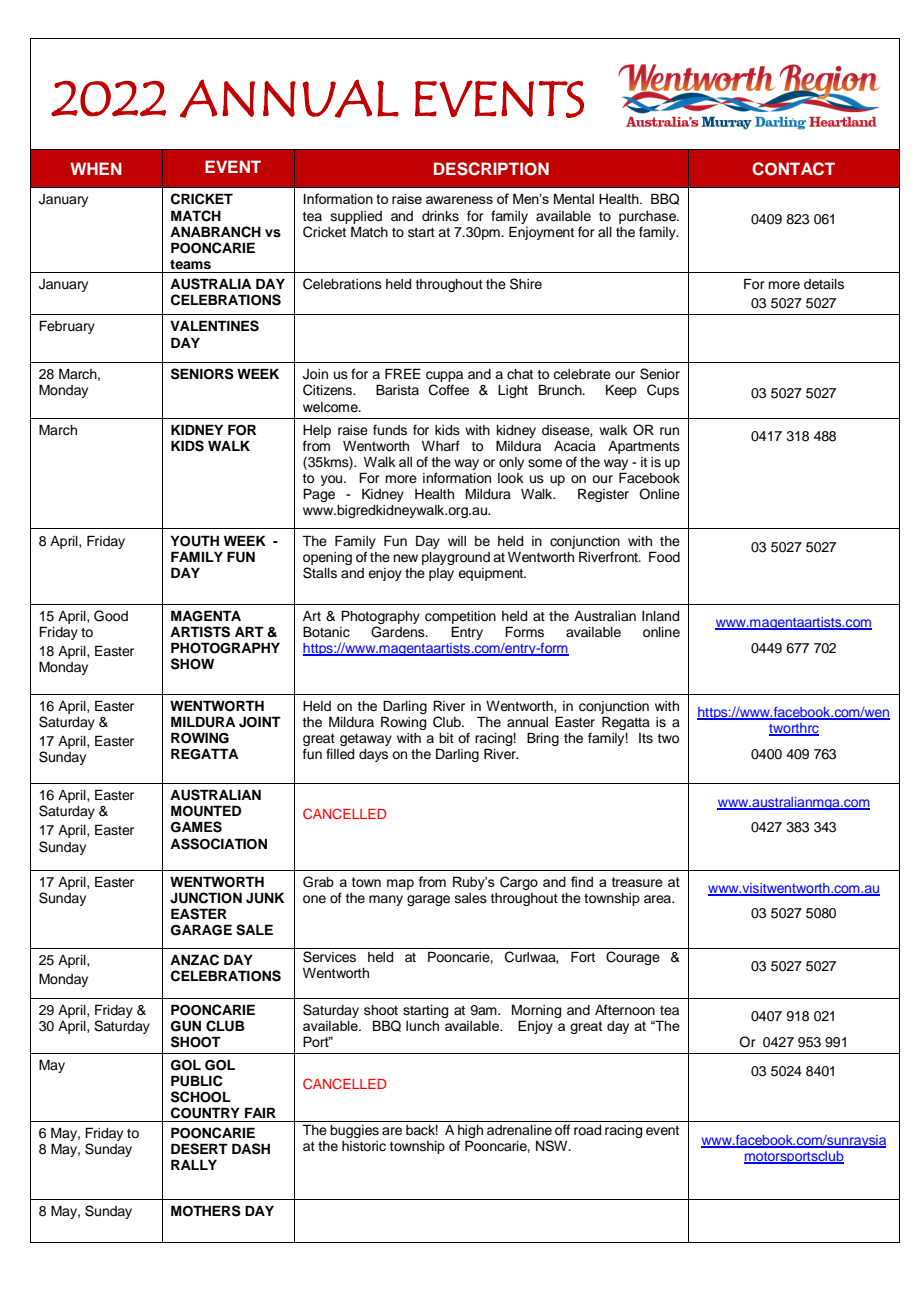 This page has width=924, height=1308. I want to click on WHEN, so click(96, 168).
